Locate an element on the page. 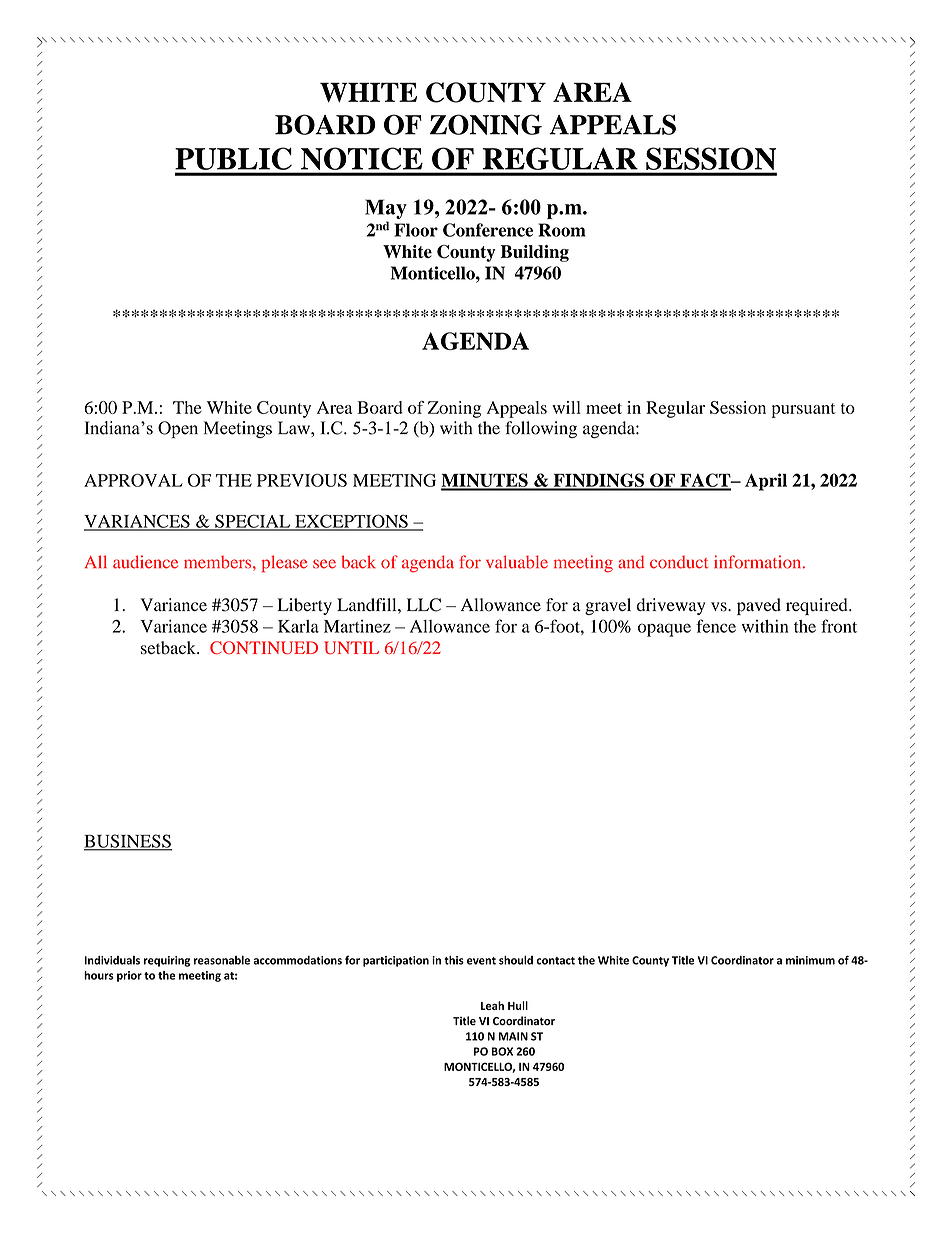 This document has height=1233, width=952. minimum is located at coordinates (810, 960).
